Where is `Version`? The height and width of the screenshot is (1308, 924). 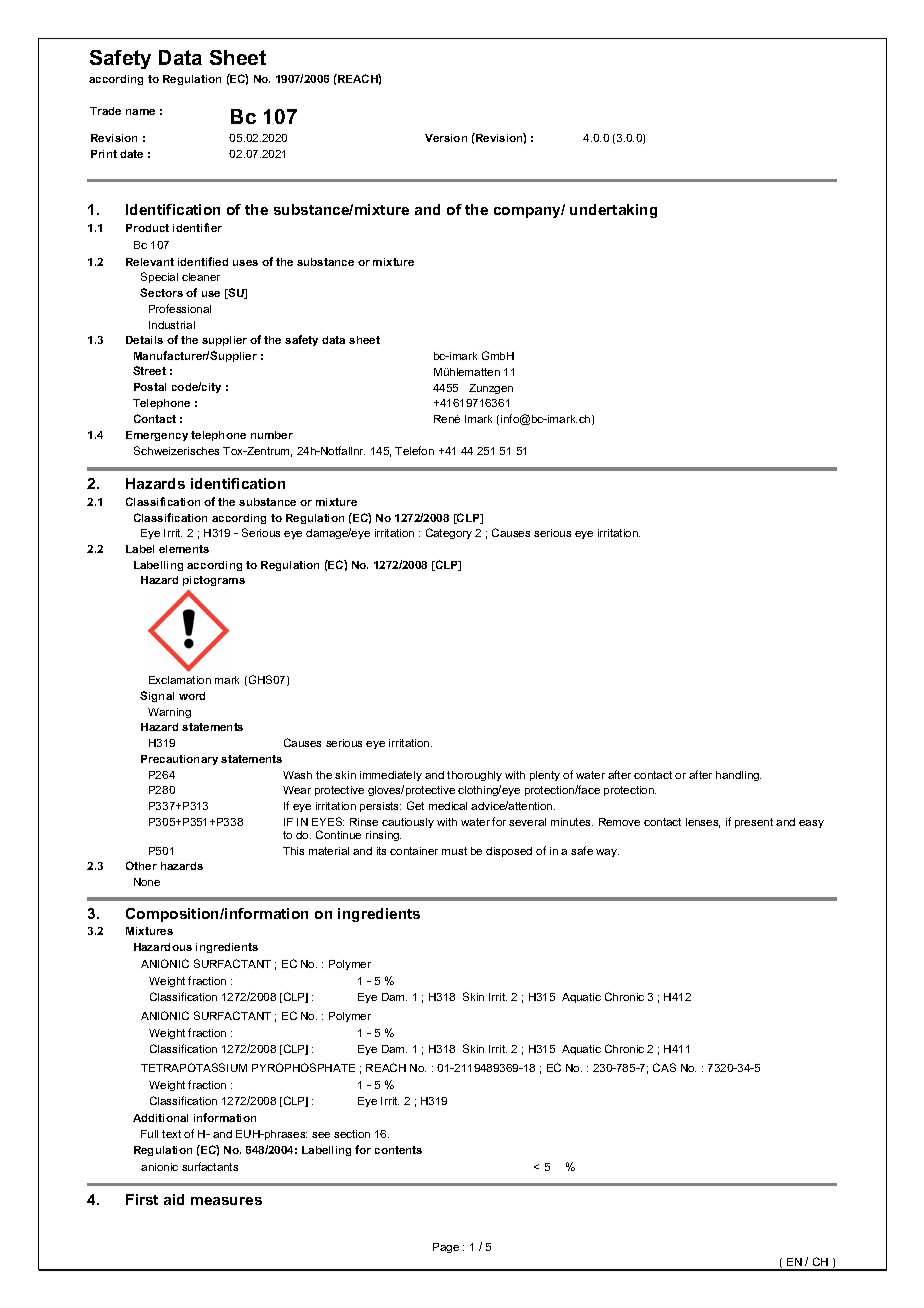
Version is located at coordinates (446, 138).
